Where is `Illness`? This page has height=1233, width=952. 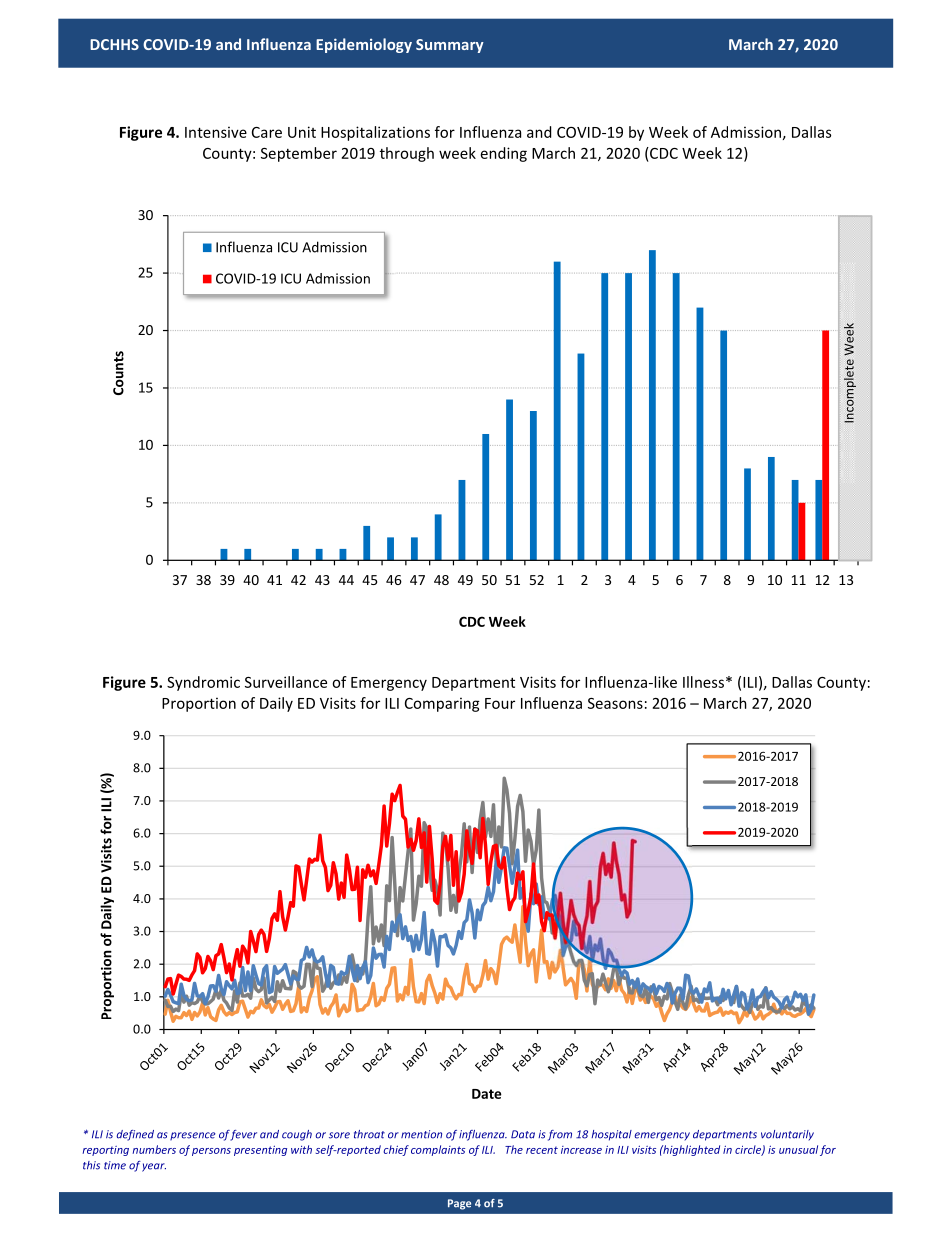
Illness is located at coordinates (703, 682).
